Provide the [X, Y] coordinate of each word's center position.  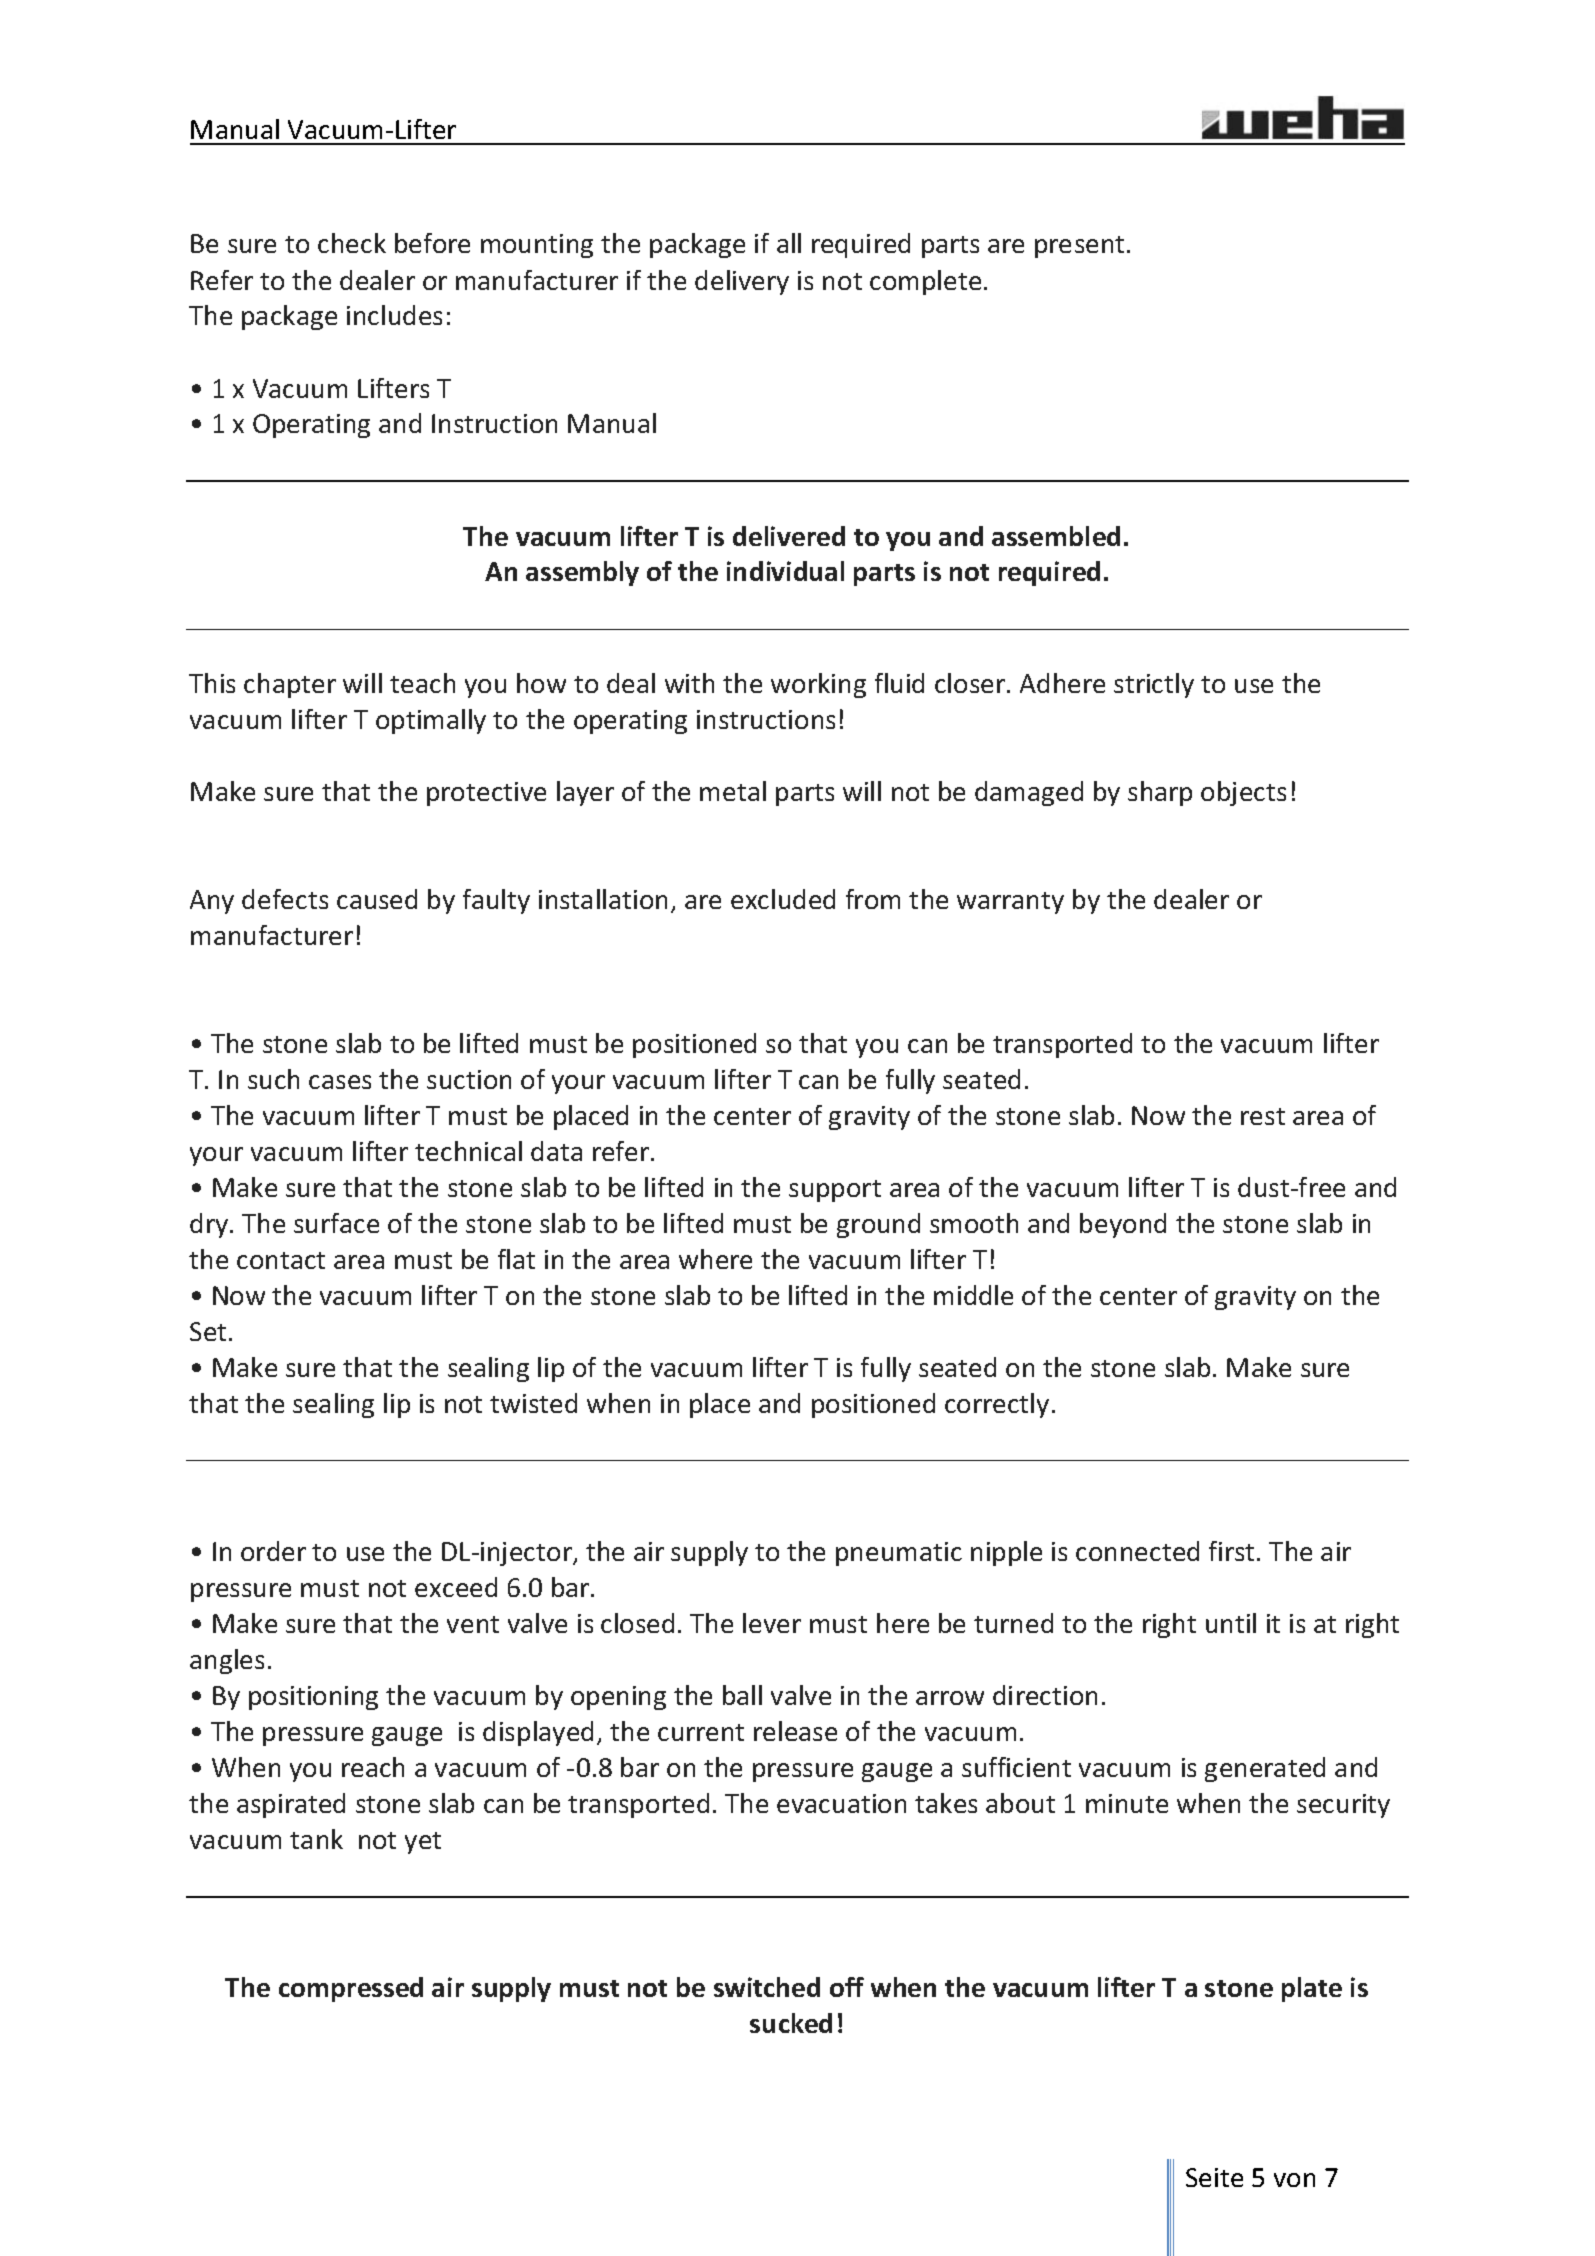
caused [377, 899]
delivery [742, 282]
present [1079, 247]
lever [772, 1623]
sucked [791, 2023]
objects [1243, 793]
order [273, 1551]
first [1231, 1551]
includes [394, 315]
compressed [351, 1989]
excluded [783, 899]
